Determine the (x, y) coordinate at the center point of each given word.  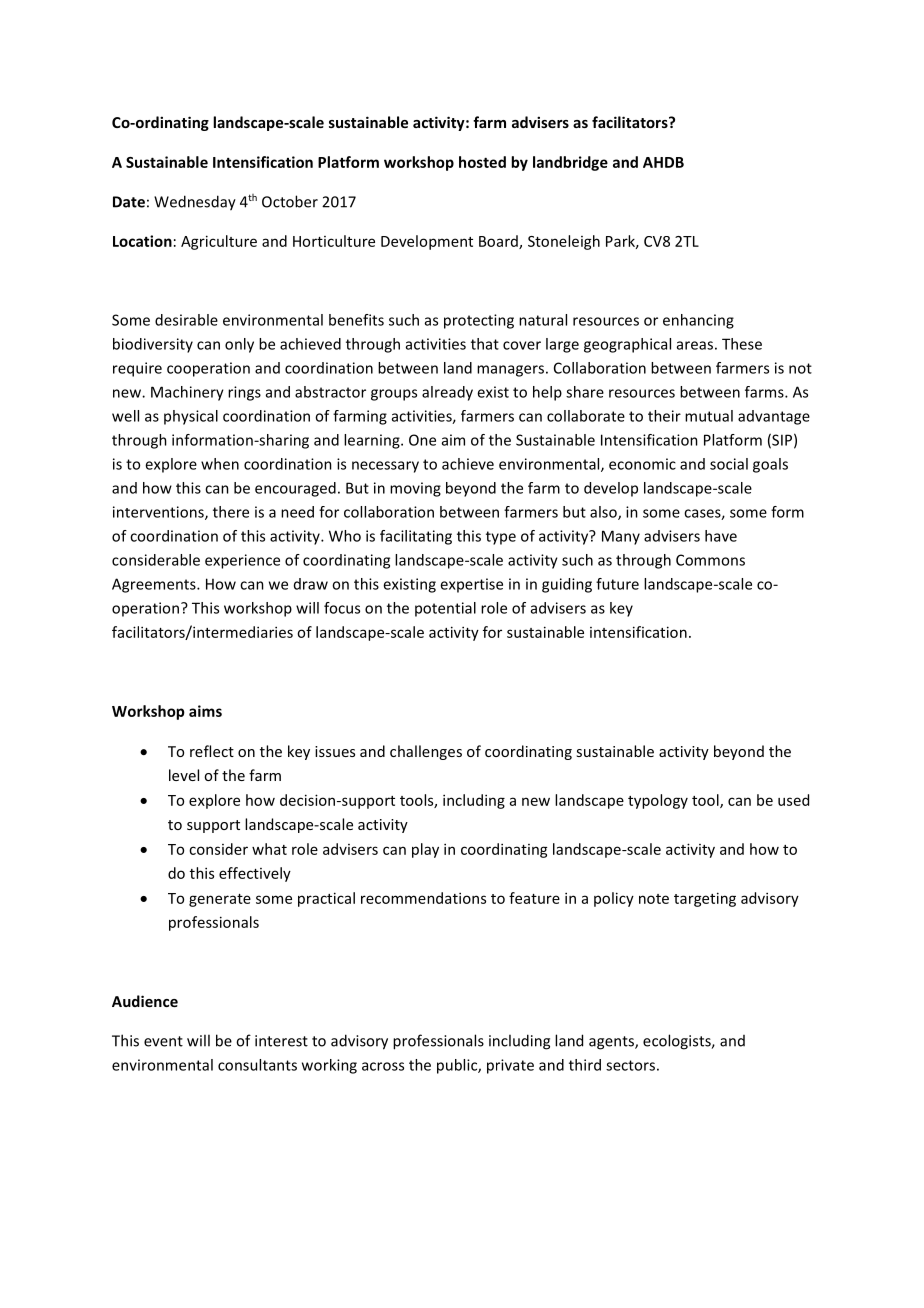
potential (445, 609)
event (163, 1041)
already (447, 393)
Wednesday (195, 203)
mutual (709, 416)
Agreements (155, 585)
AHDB (663, 162)
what (269, 849)
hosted (482, 162)
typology (658, 801)
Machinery (187, 393)
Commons (710, 560)
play (425, 850)
